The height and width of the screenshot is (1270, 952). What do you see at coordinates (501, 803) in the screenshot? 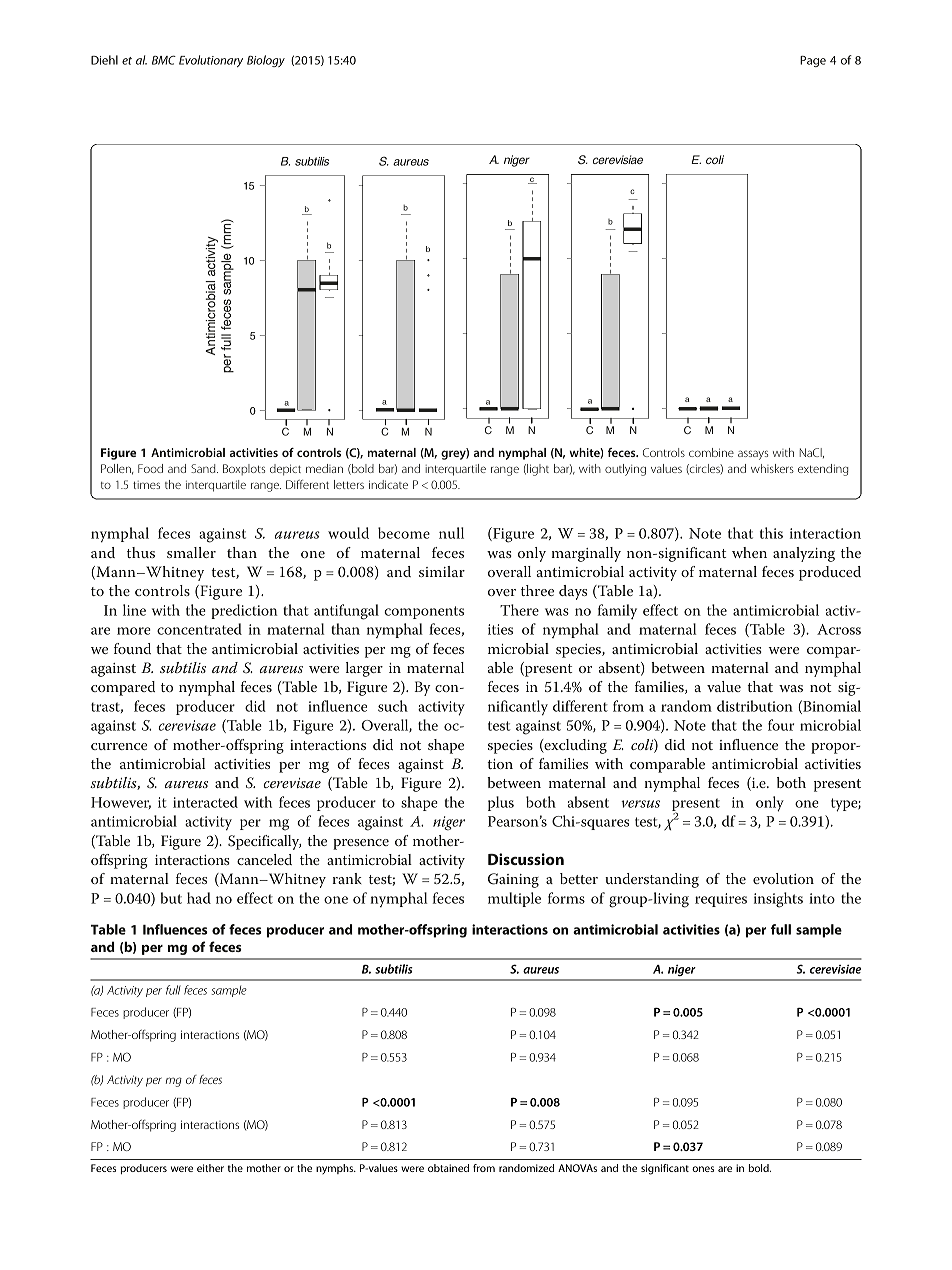
I see `plus` at bounding box center [501, 803].
